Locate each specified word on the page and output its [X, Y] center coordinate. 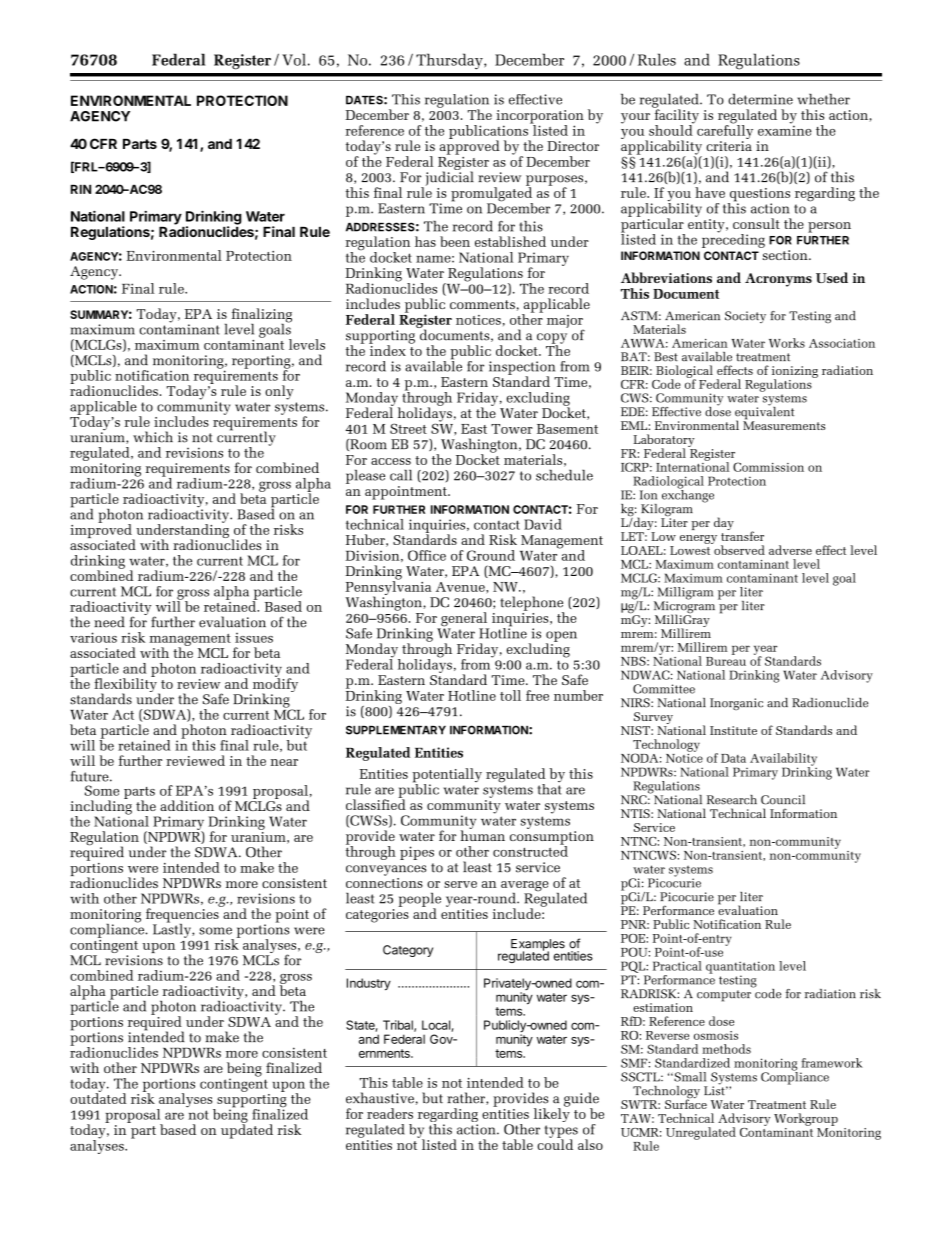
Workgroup [806, 1119]
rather [467, 1098]
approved [470, 146]
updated [247, 1130]
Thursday [450, 61]
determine [760, 99]
